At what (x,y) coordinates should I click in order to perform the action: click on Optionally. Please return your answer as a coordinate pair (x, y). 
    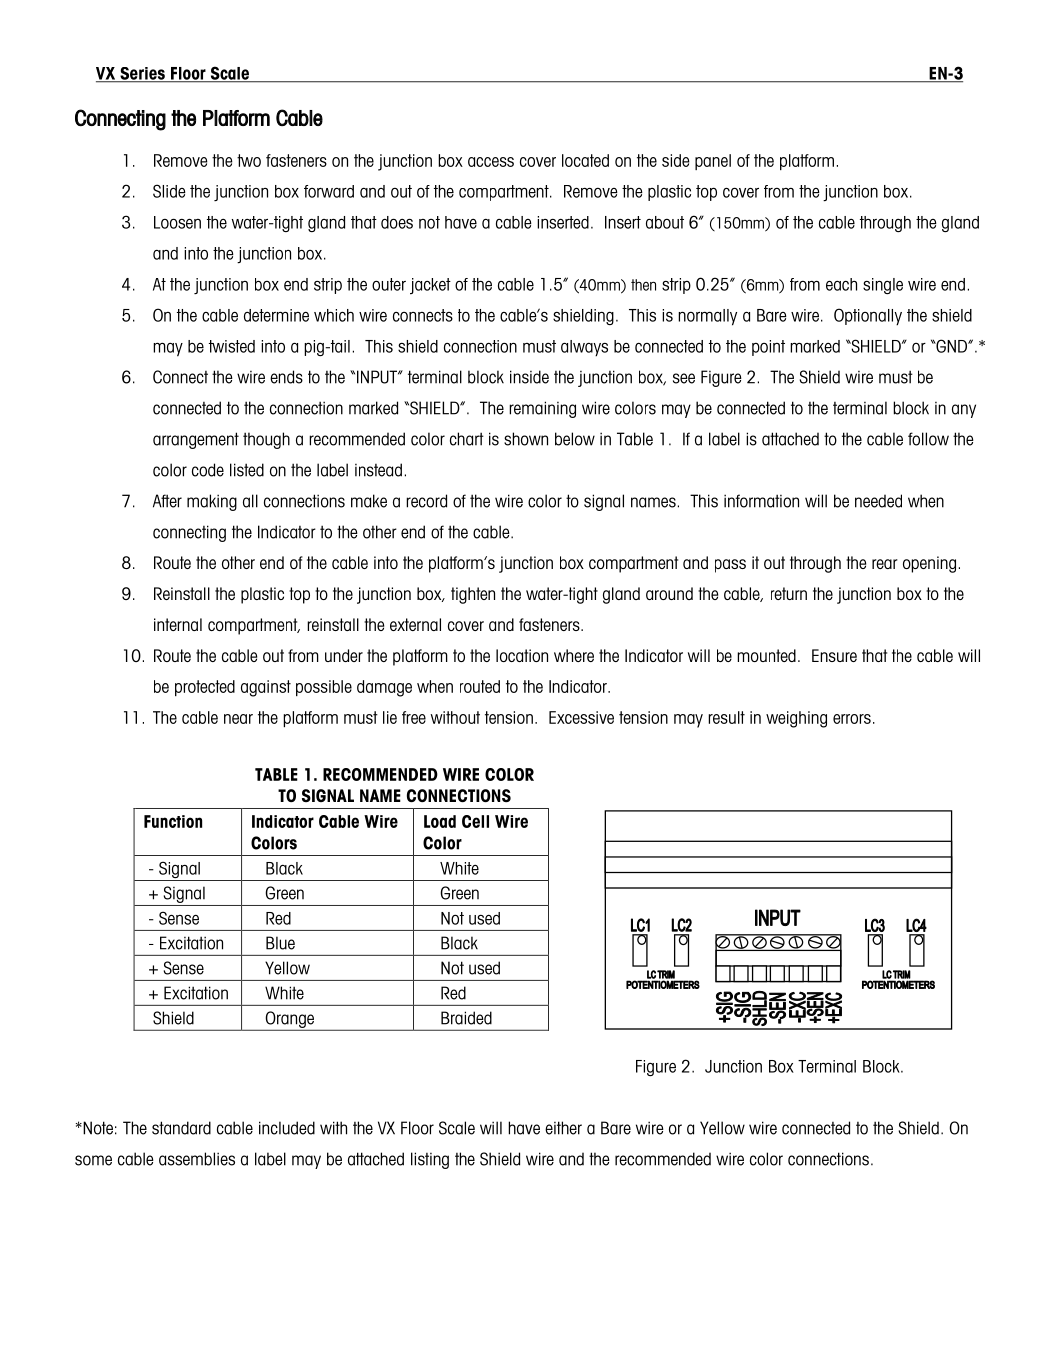
    Looking at the image, I should click on (868, 317).
